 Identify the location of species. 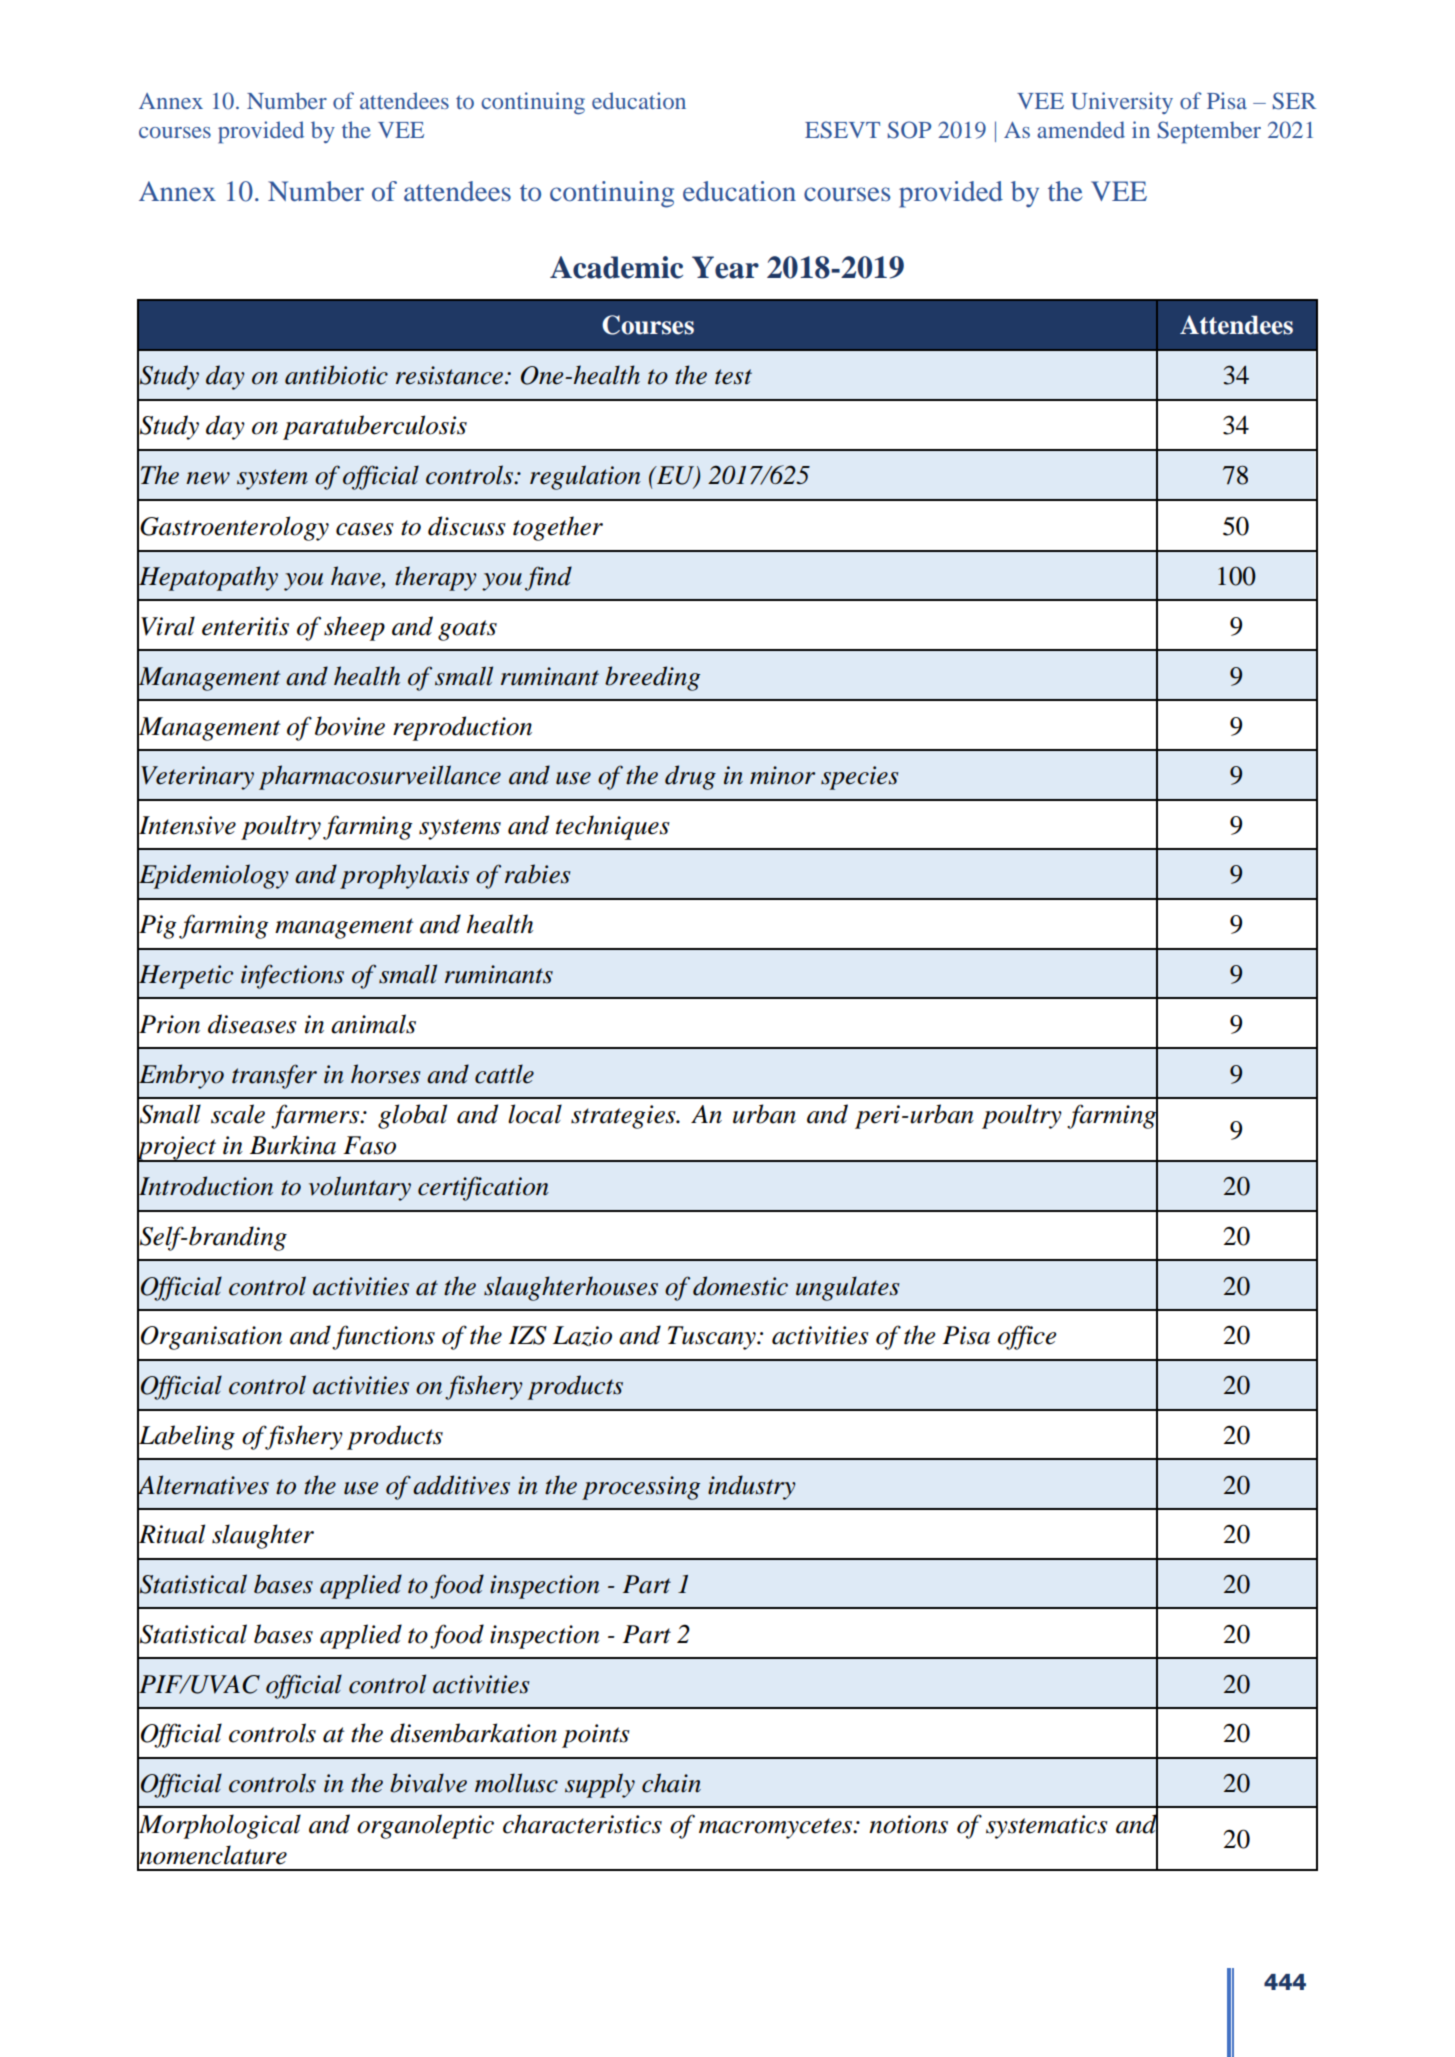
(859, 778).
